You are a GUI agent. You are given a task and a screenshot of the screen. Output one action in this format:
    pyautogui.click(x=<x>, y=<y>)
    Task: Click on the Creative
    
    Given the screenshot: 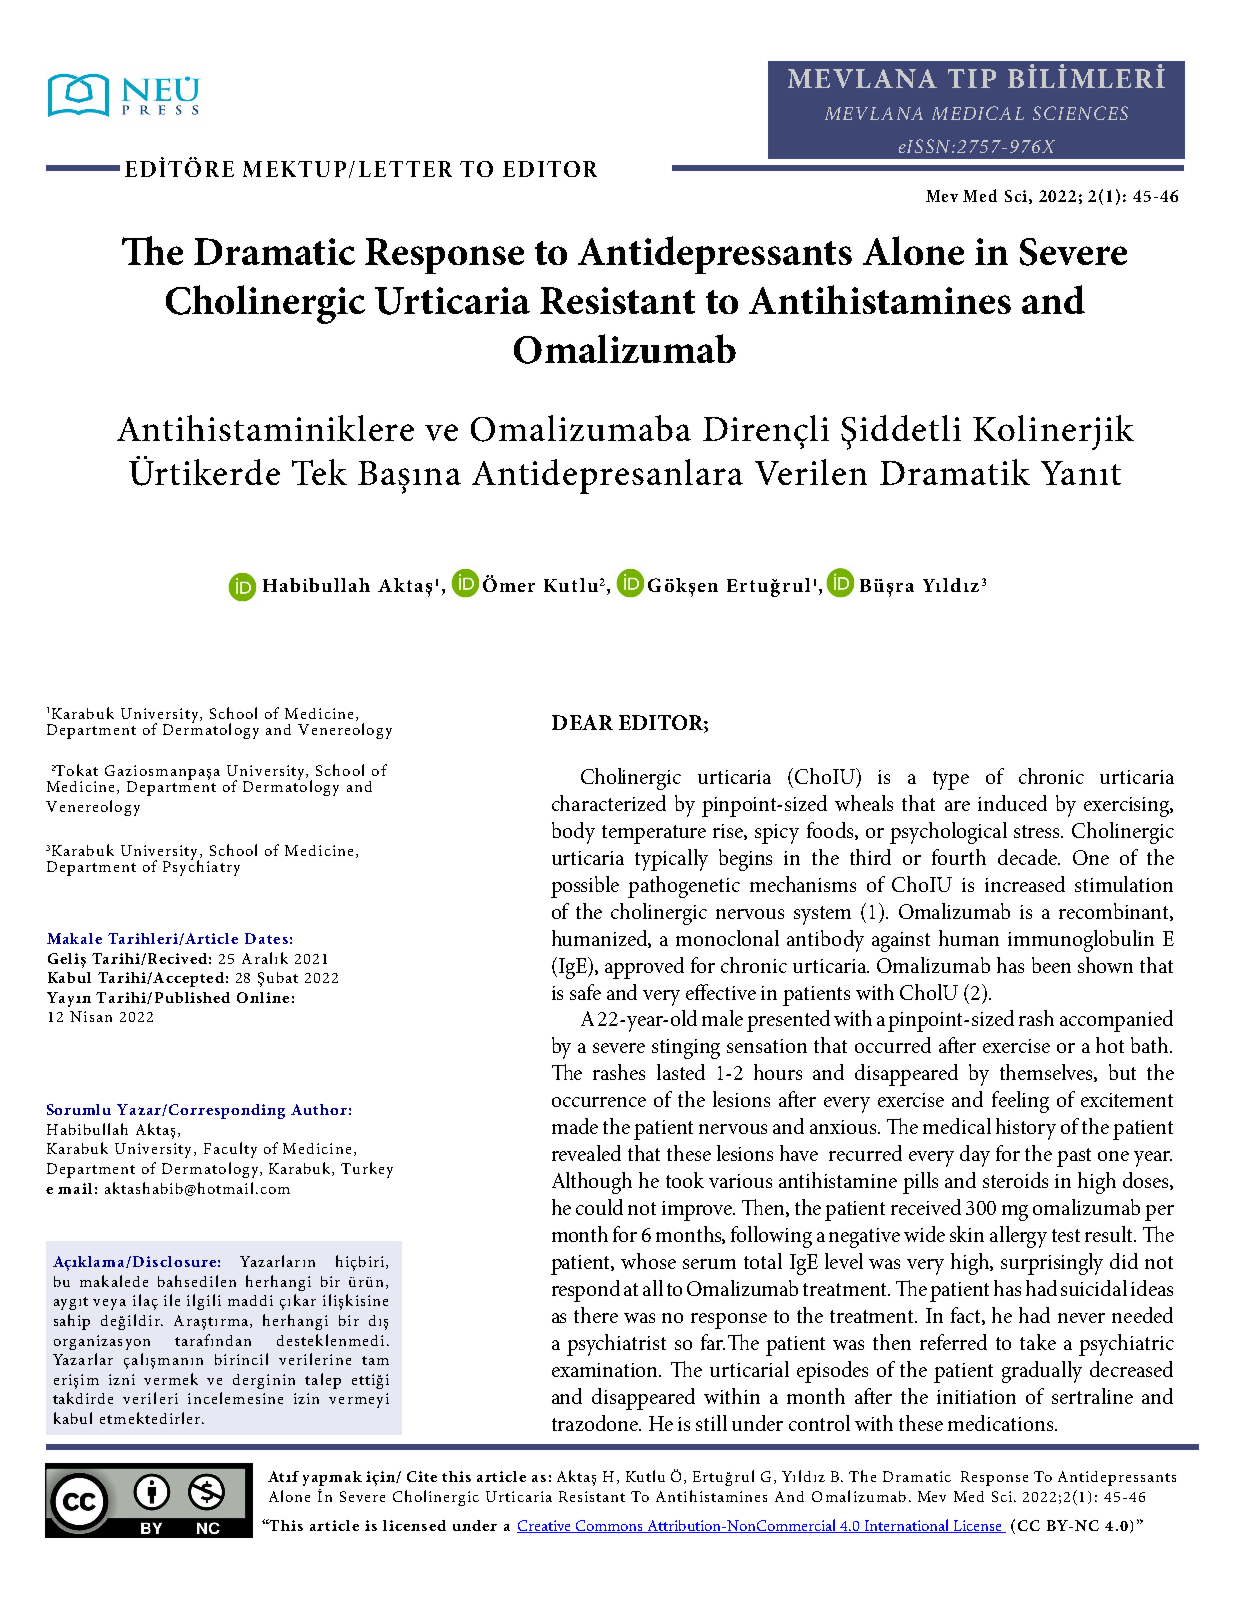 What is the action you would take?
    pyautogui.click(x=545, y=1526)
